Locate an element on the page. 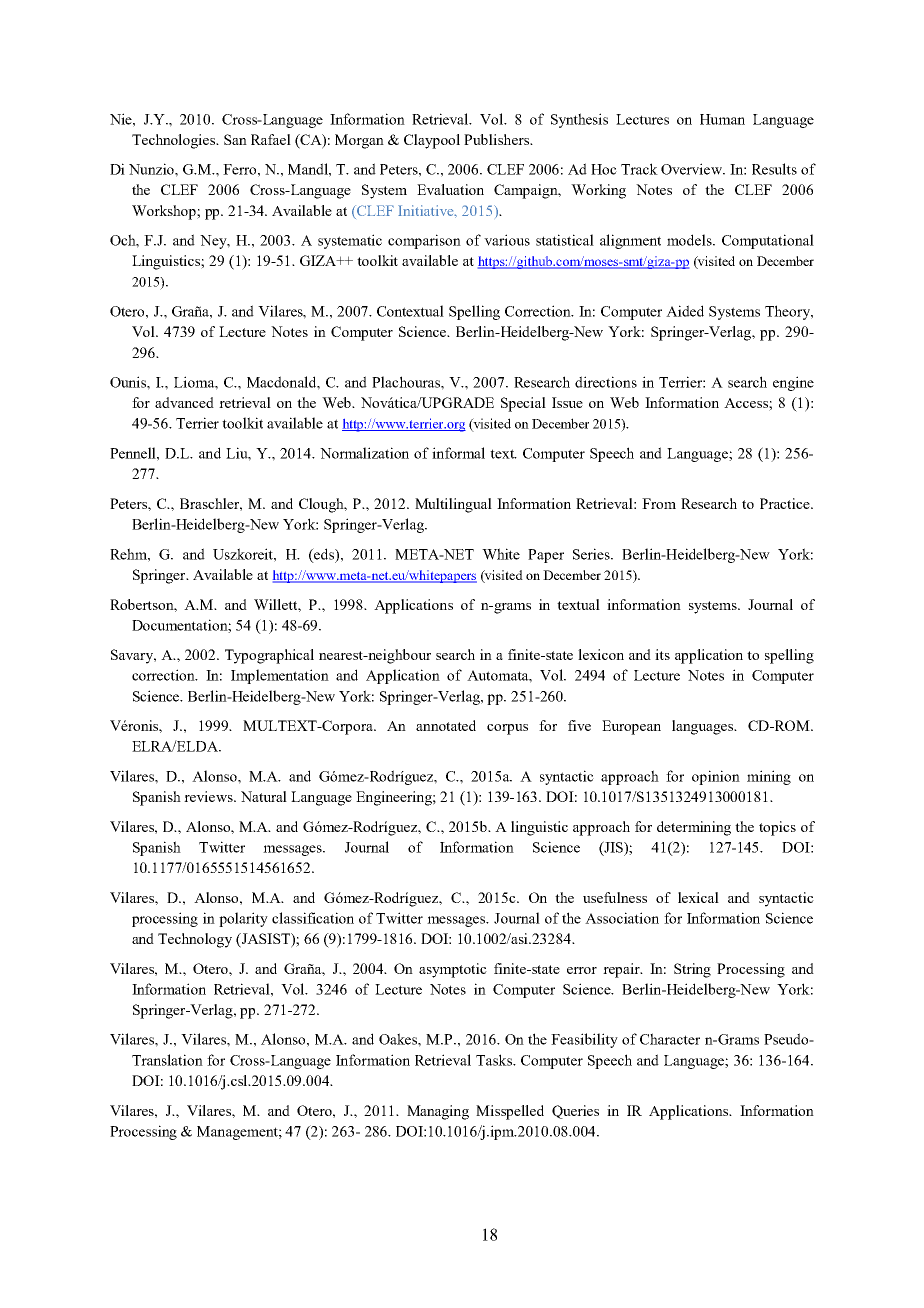 The width and height of the image is (924, 1308). From is located at coordinates (659, 503).
